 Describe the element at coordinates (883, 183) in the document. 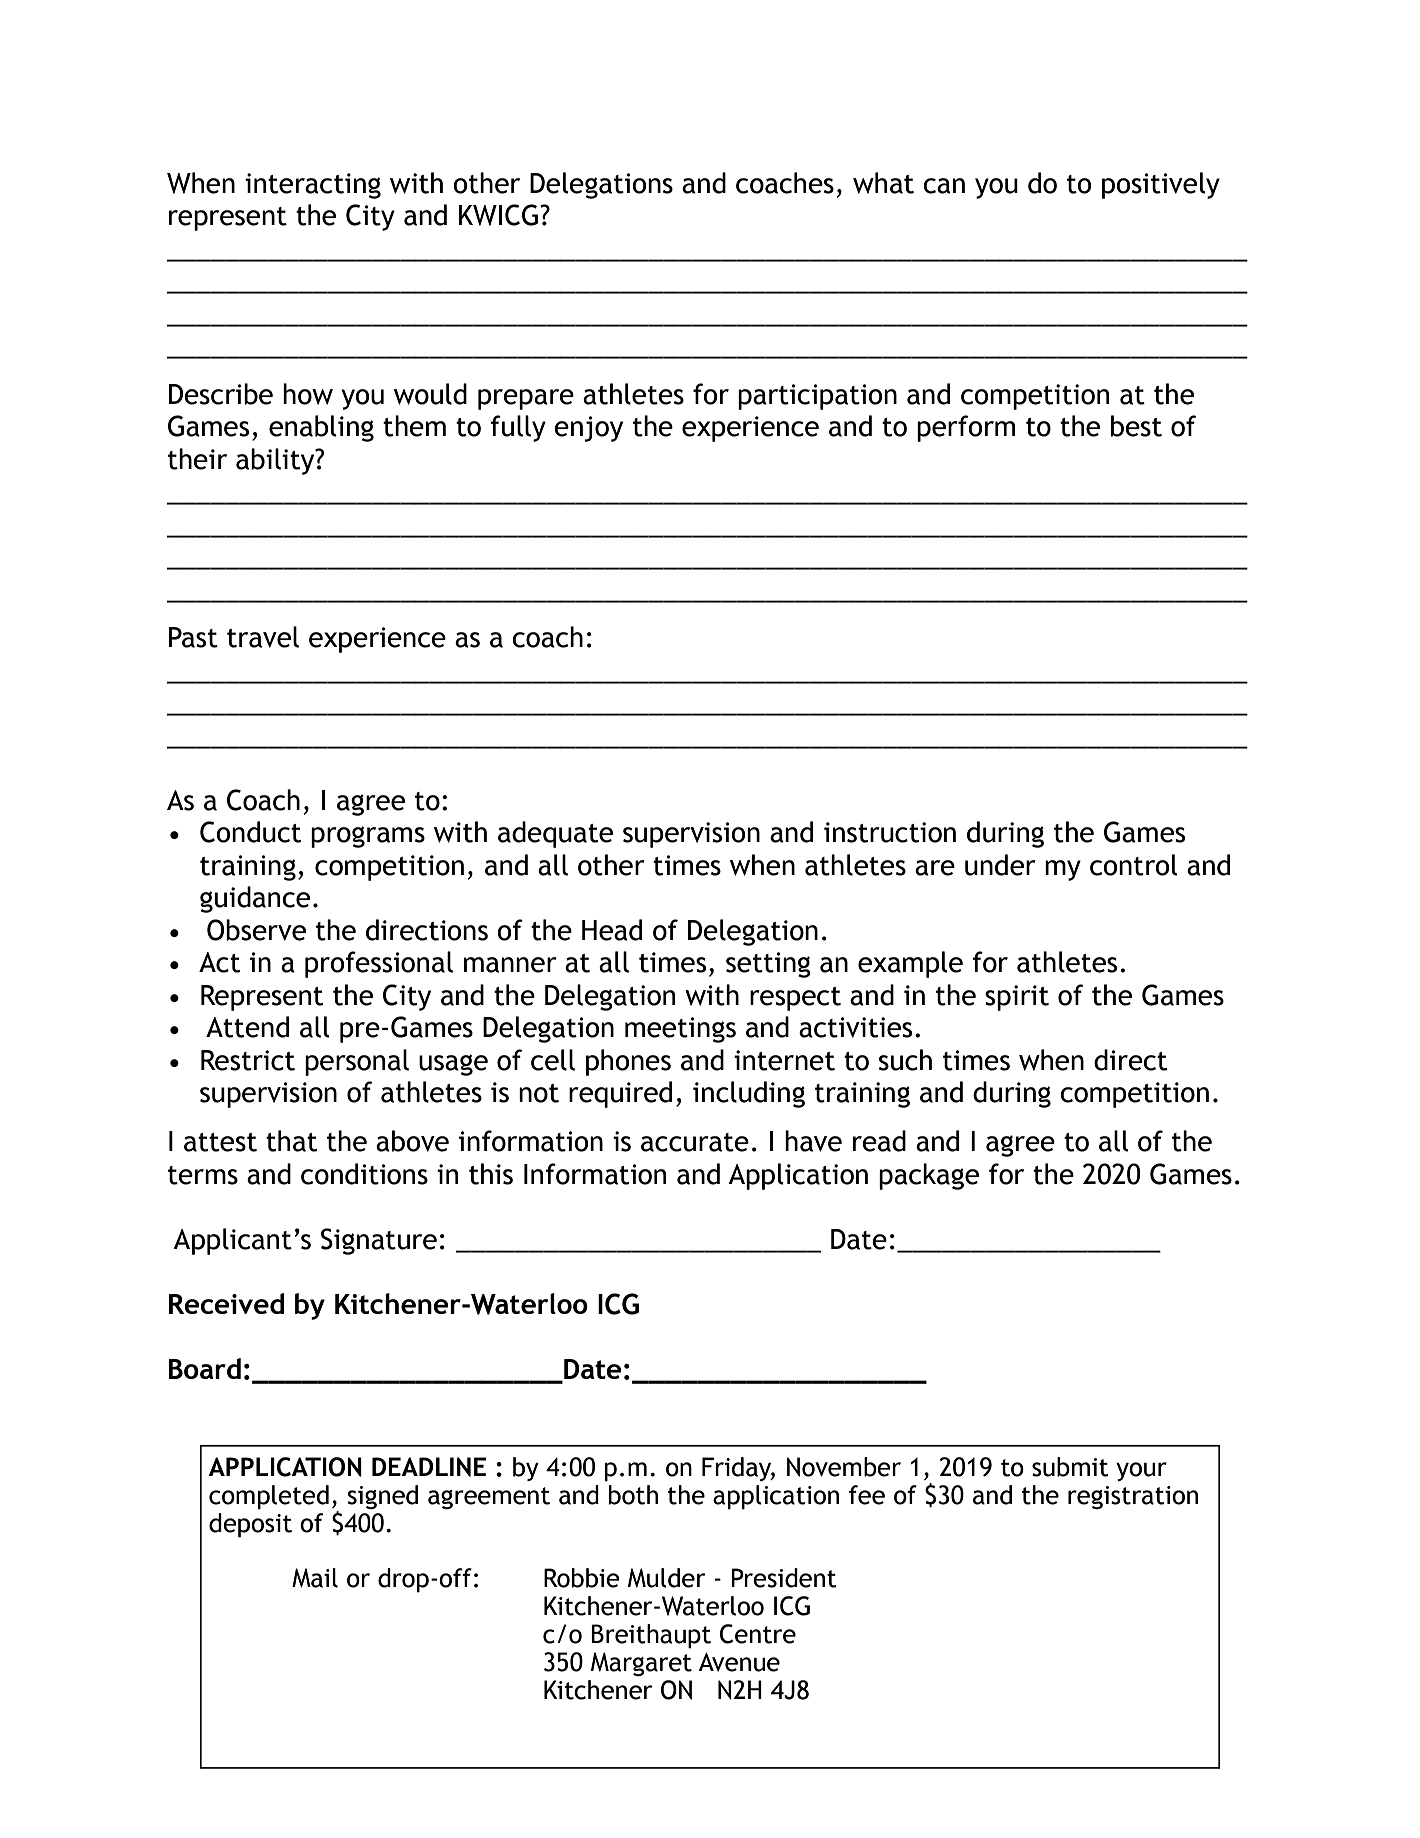

I see `what` at that location.
